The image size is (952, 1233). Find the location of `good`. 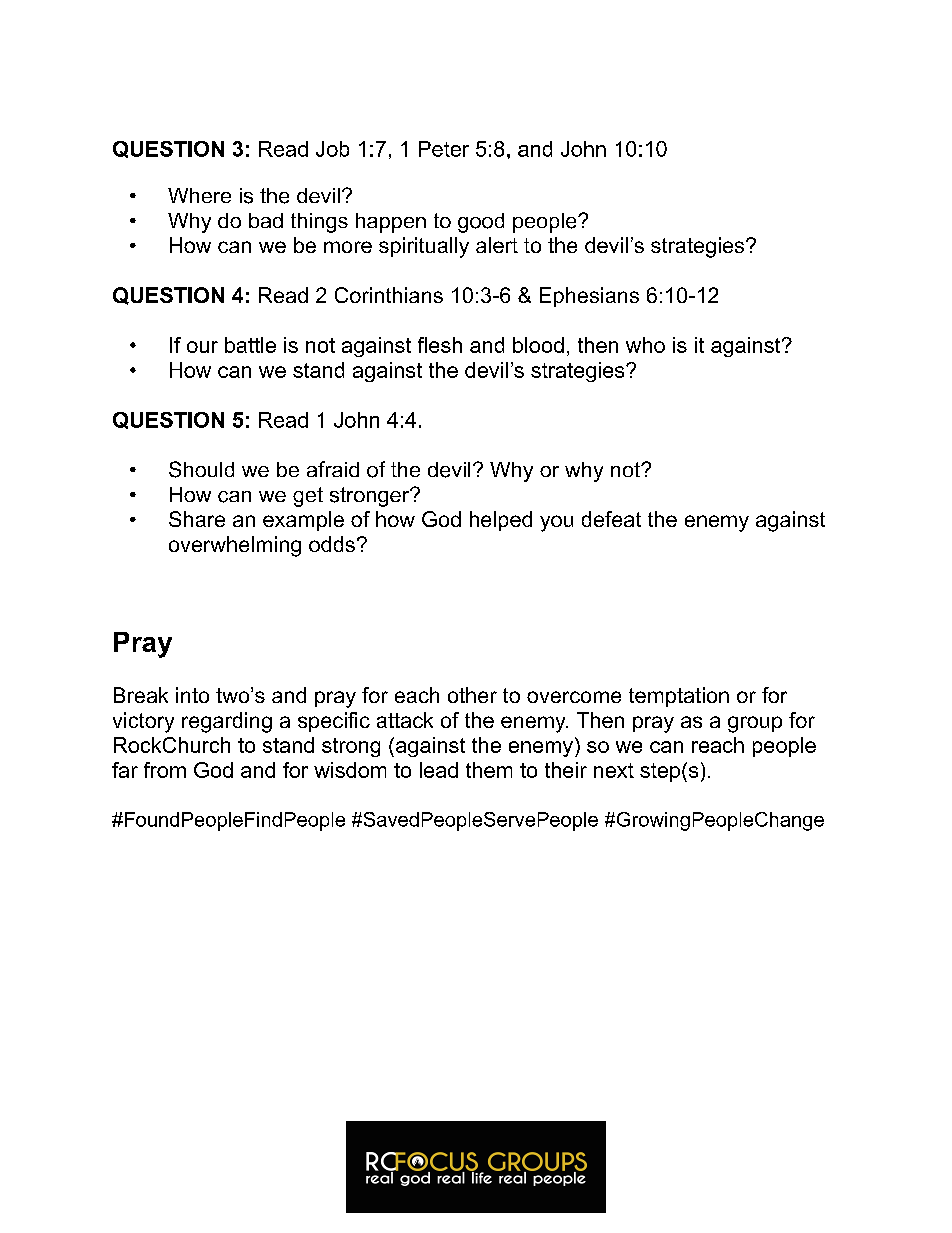

good is located at coordinates (481, 223).
